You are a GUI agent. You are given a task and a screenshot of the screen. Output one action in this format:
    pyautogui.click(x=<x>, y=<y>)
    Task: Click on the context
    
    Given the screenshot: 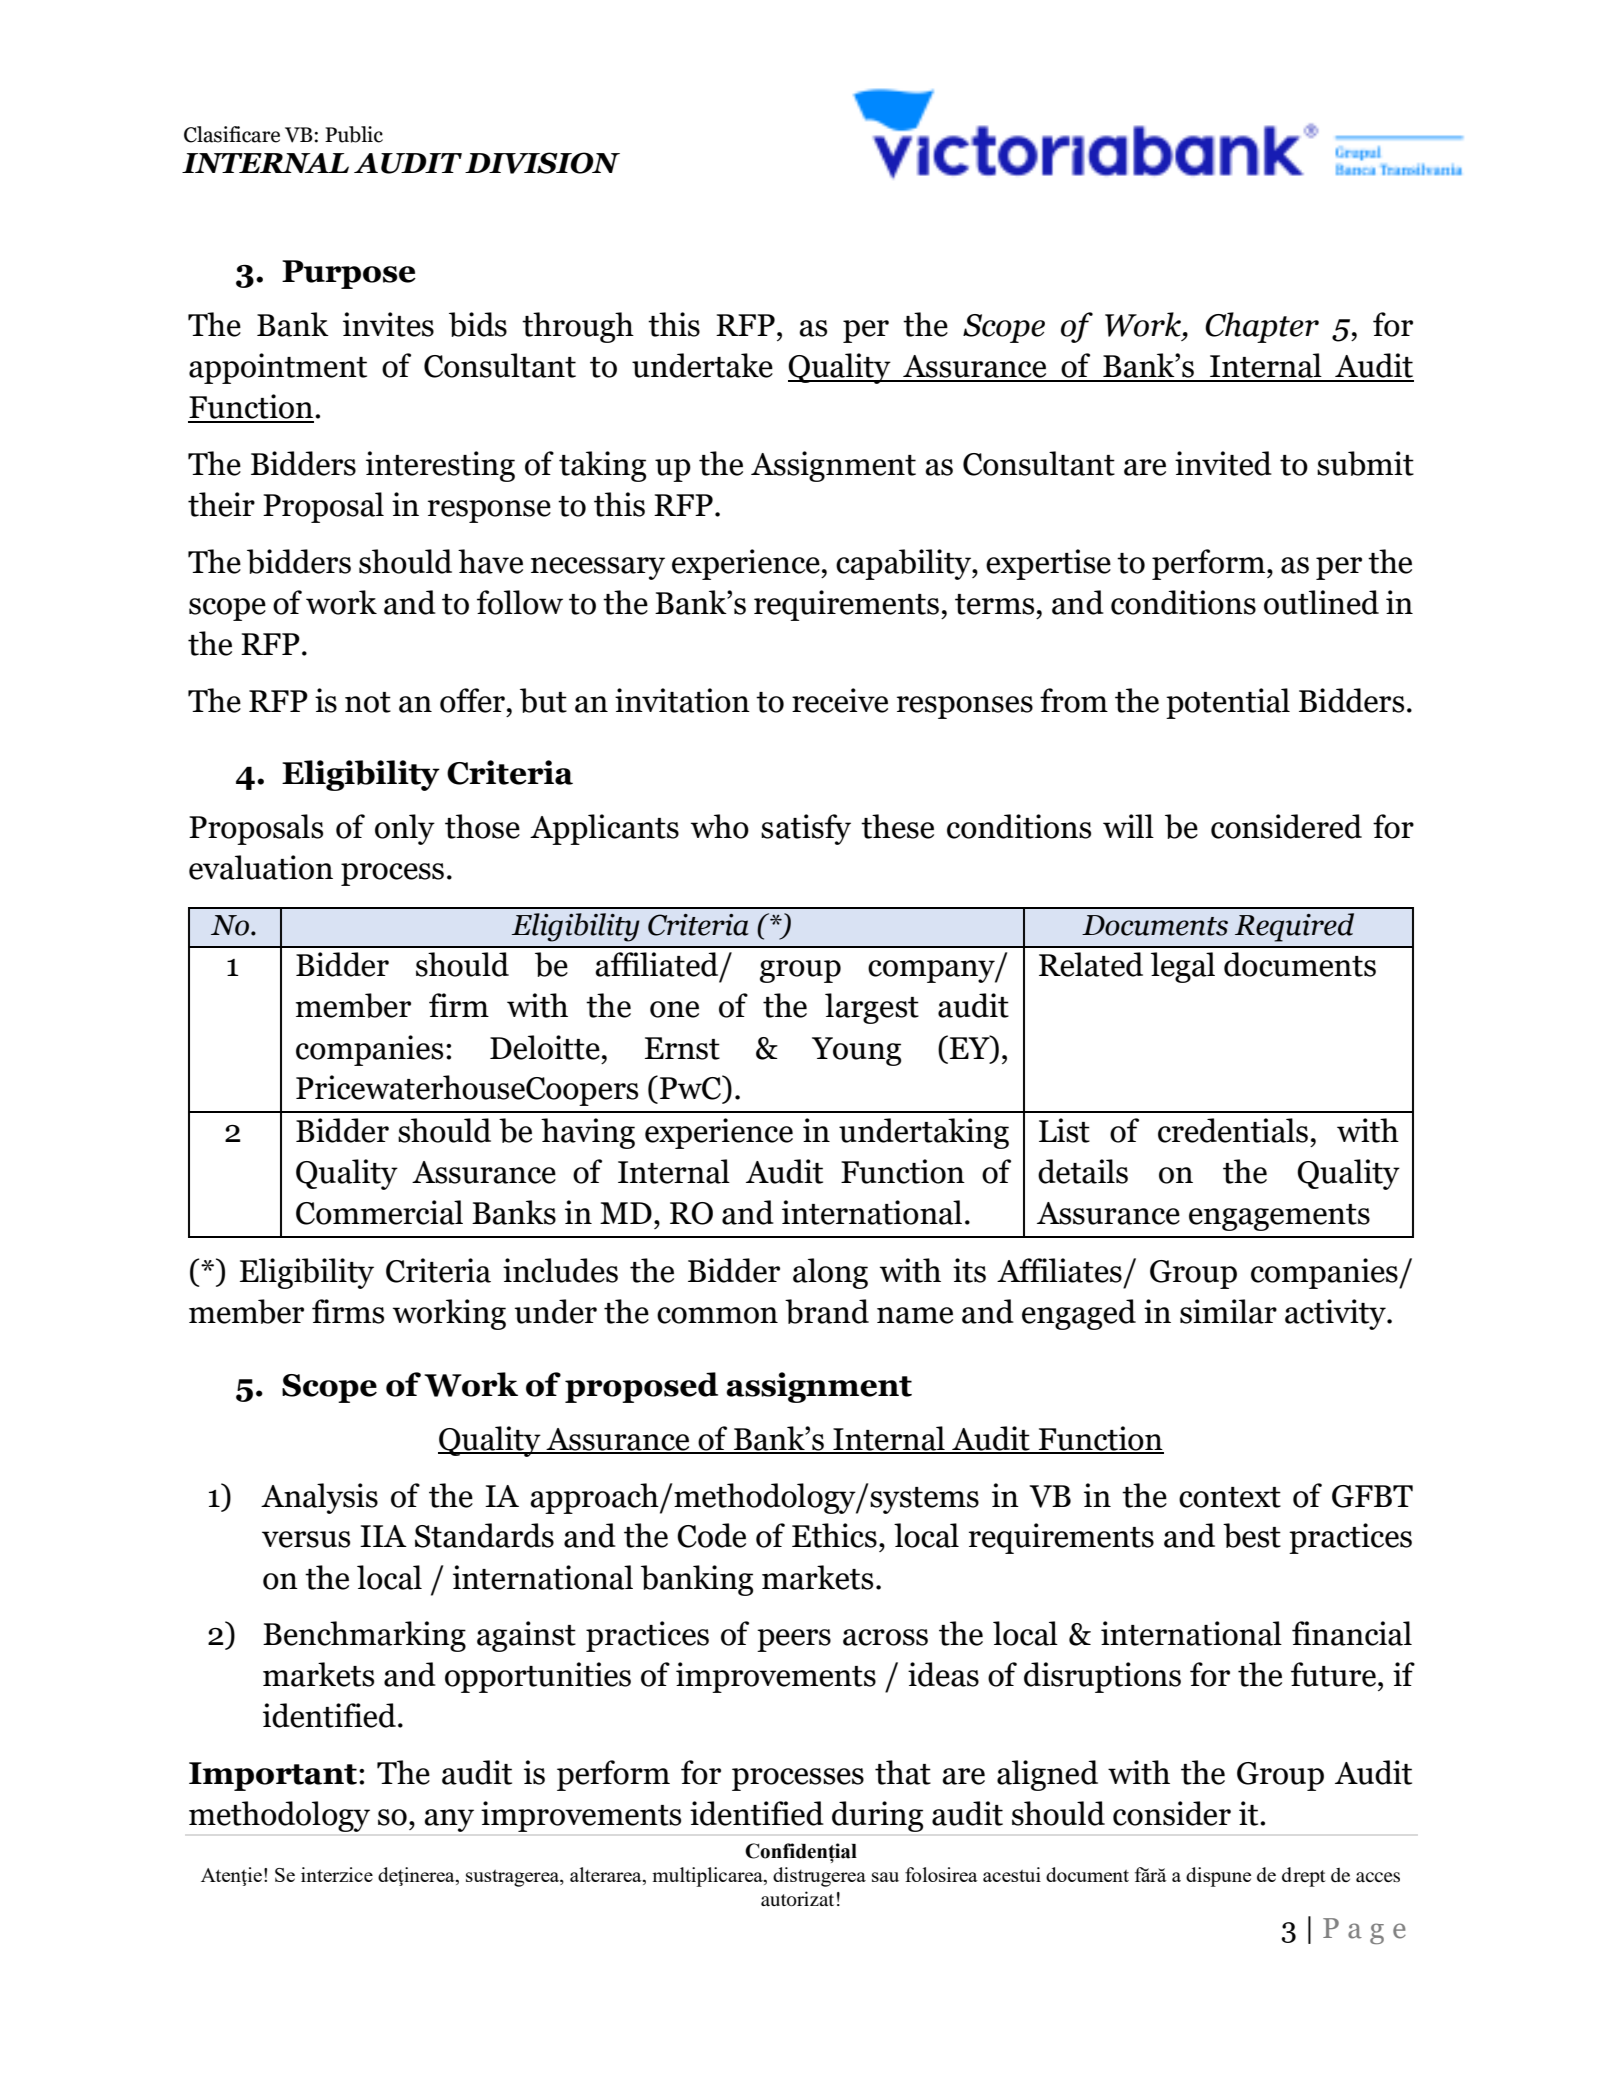 What is the action you would take?
    pyautogui.click(x=1230, y=1497)
